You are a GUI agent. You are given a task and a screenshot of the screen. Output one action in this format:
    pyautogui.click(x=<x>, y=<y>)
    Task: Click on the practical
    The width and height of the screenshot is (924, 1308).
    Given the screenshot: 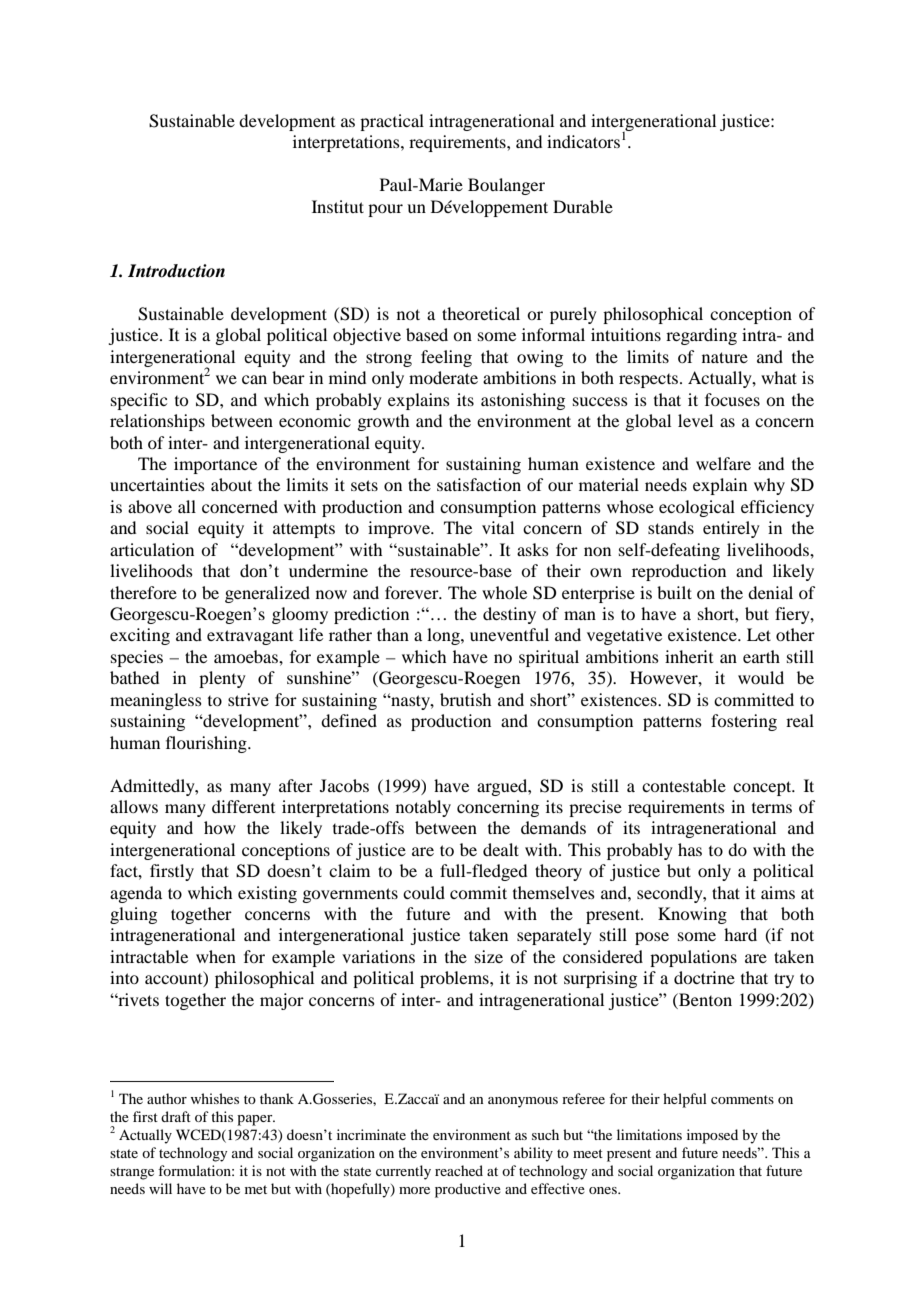 What is the action you would take?
    pyautogui.click(x=392, y=122)
